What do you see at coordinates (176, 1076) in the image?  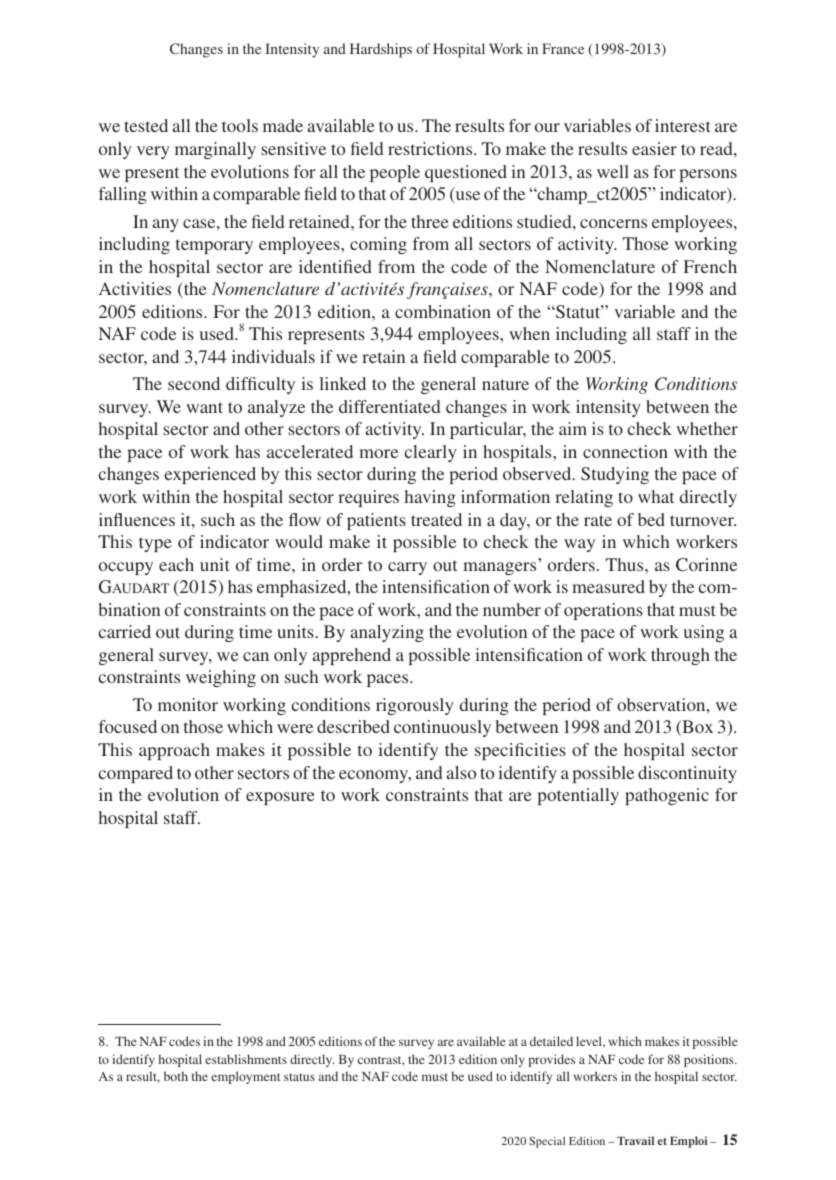 I see `both` at bounding box center [176, 1076].
